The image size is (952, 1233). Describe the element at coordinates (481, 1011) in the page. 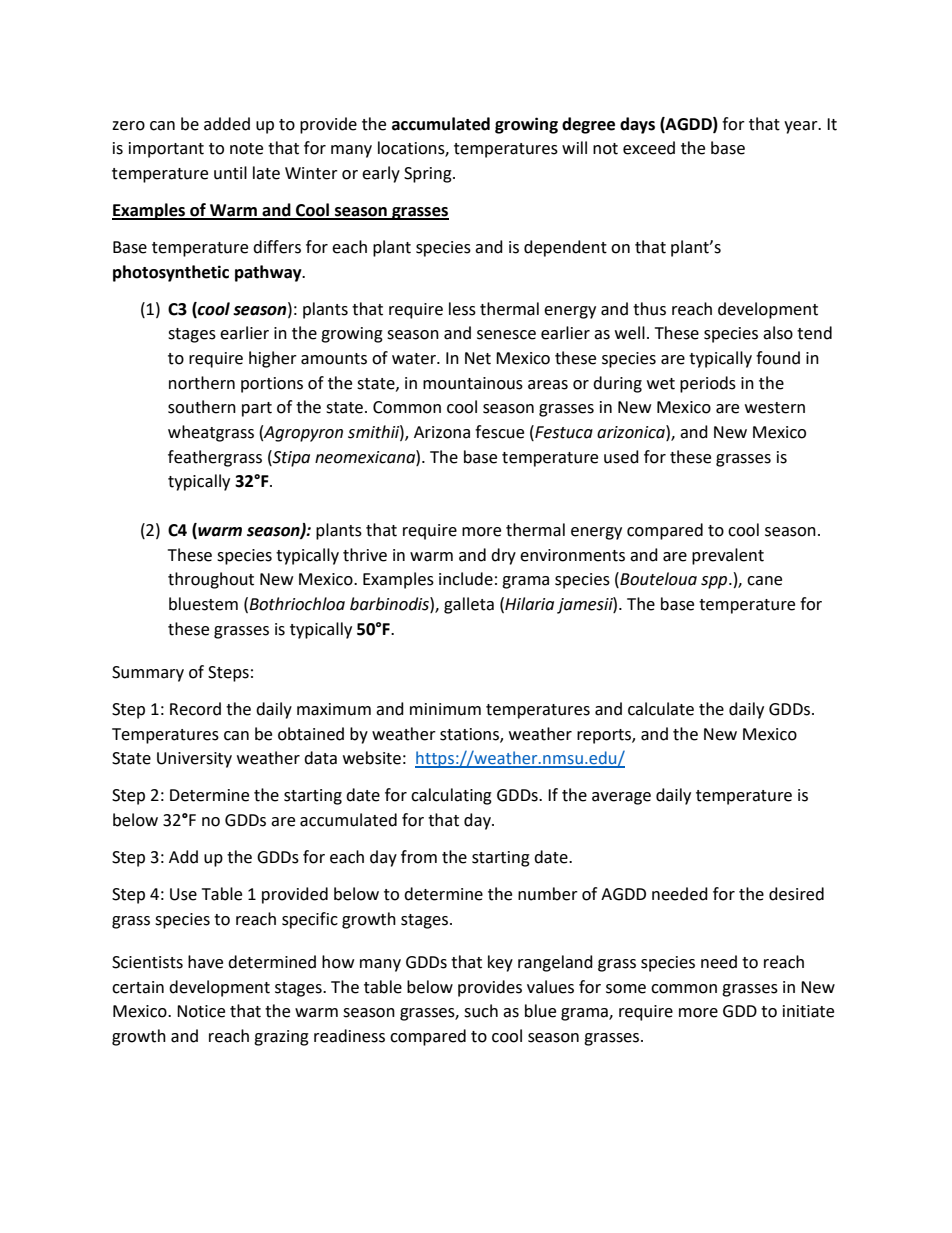

I see `such` at that location.
